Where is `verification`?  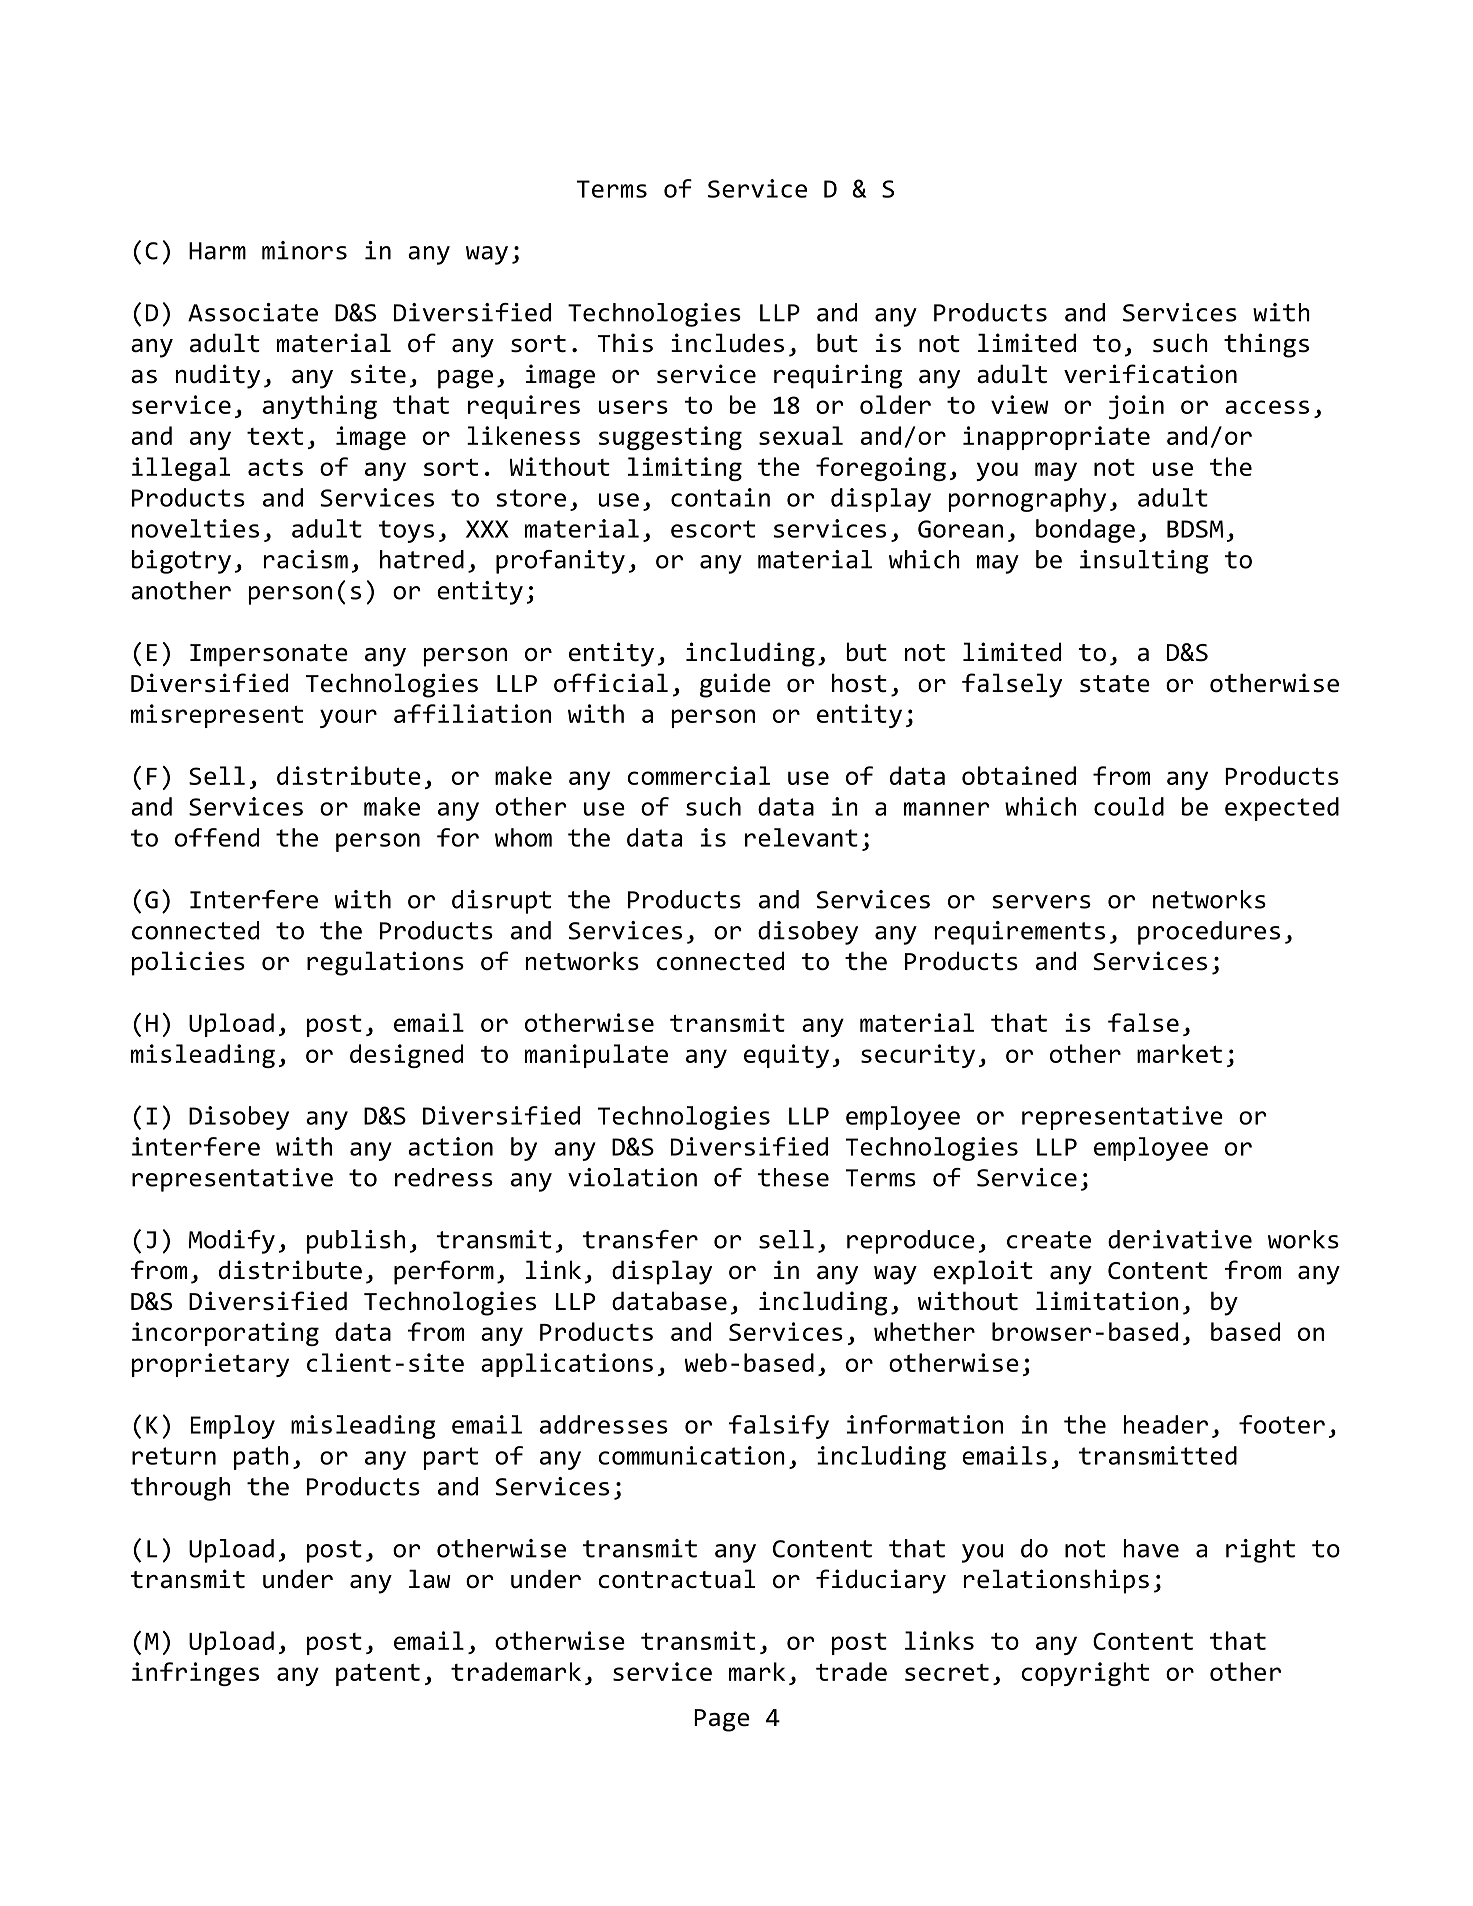 verification is located at coordinates (1150, 374).
